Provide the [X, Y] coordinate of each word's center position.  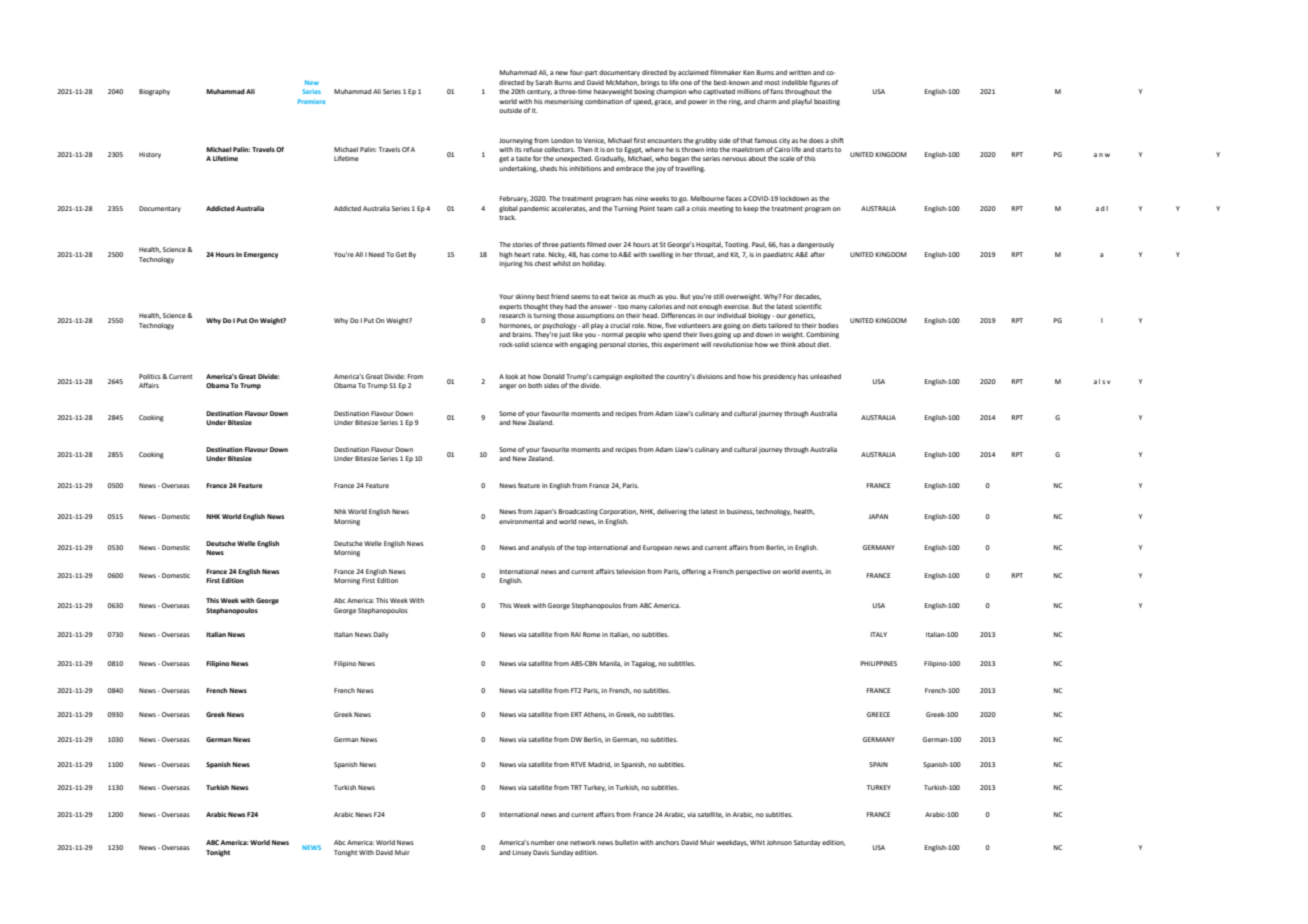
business [740, 512]
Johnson [779, 842]
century [539, 92]
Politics [151, 376]
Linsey [522, 853]
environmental [521, 521]
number [543, 842]
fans [776, 91]
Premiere [312, 101]
